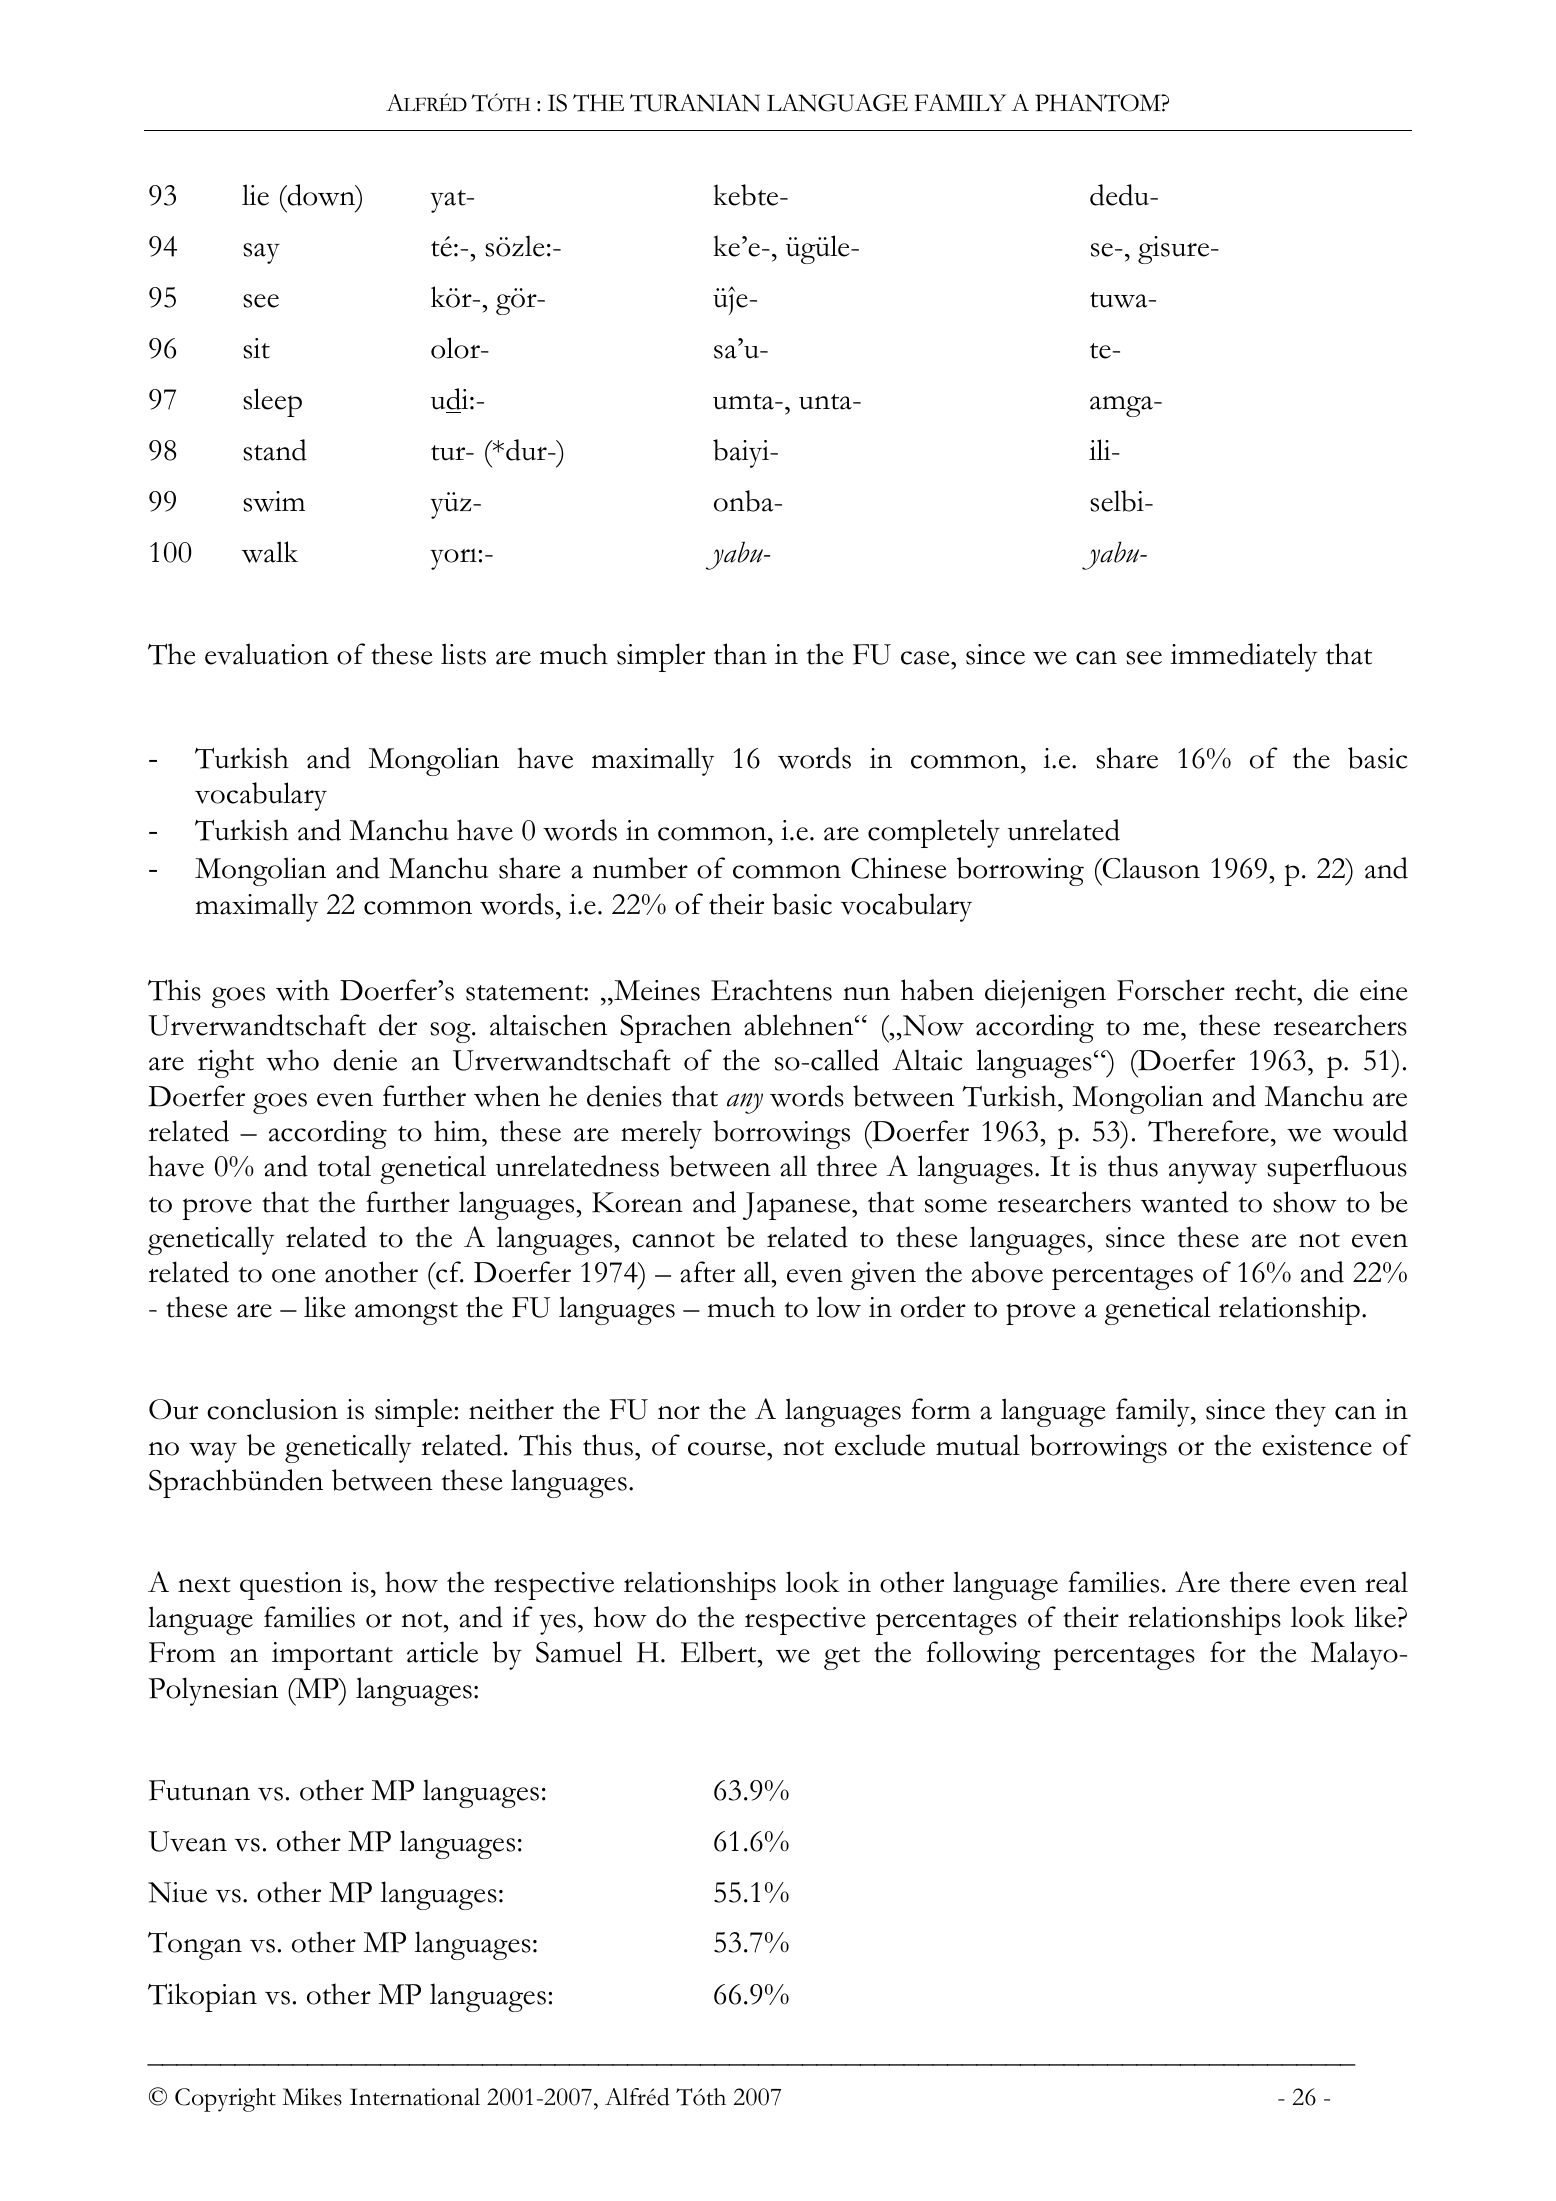  Describe the element at coordinates (728, 1449) in the page. I see `course` at that location.
